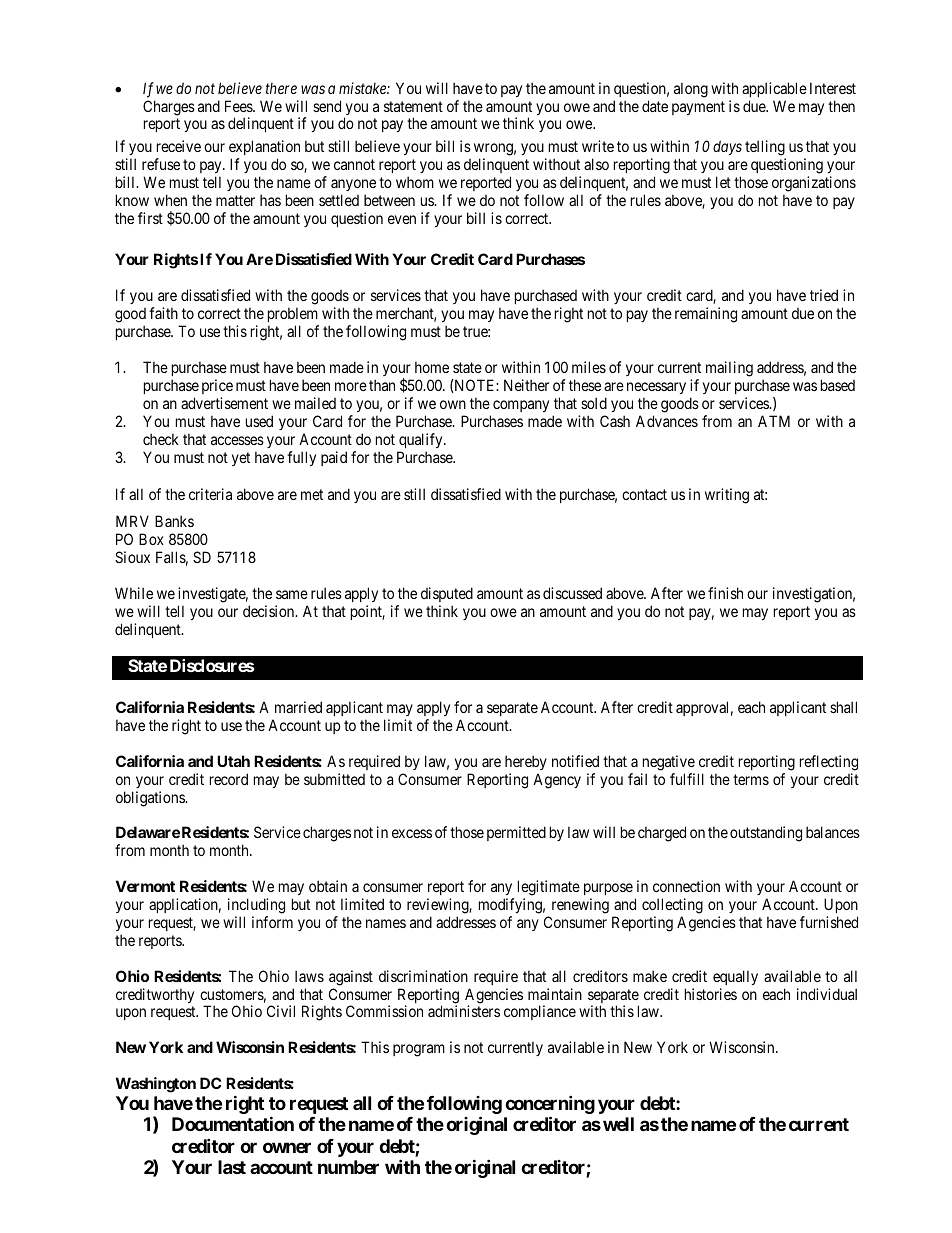 The height and width of the page is (1233, 952). What do you see at coordinates (239, 106) in the page?
I see `Fees` at bounding box center [239, 106].
